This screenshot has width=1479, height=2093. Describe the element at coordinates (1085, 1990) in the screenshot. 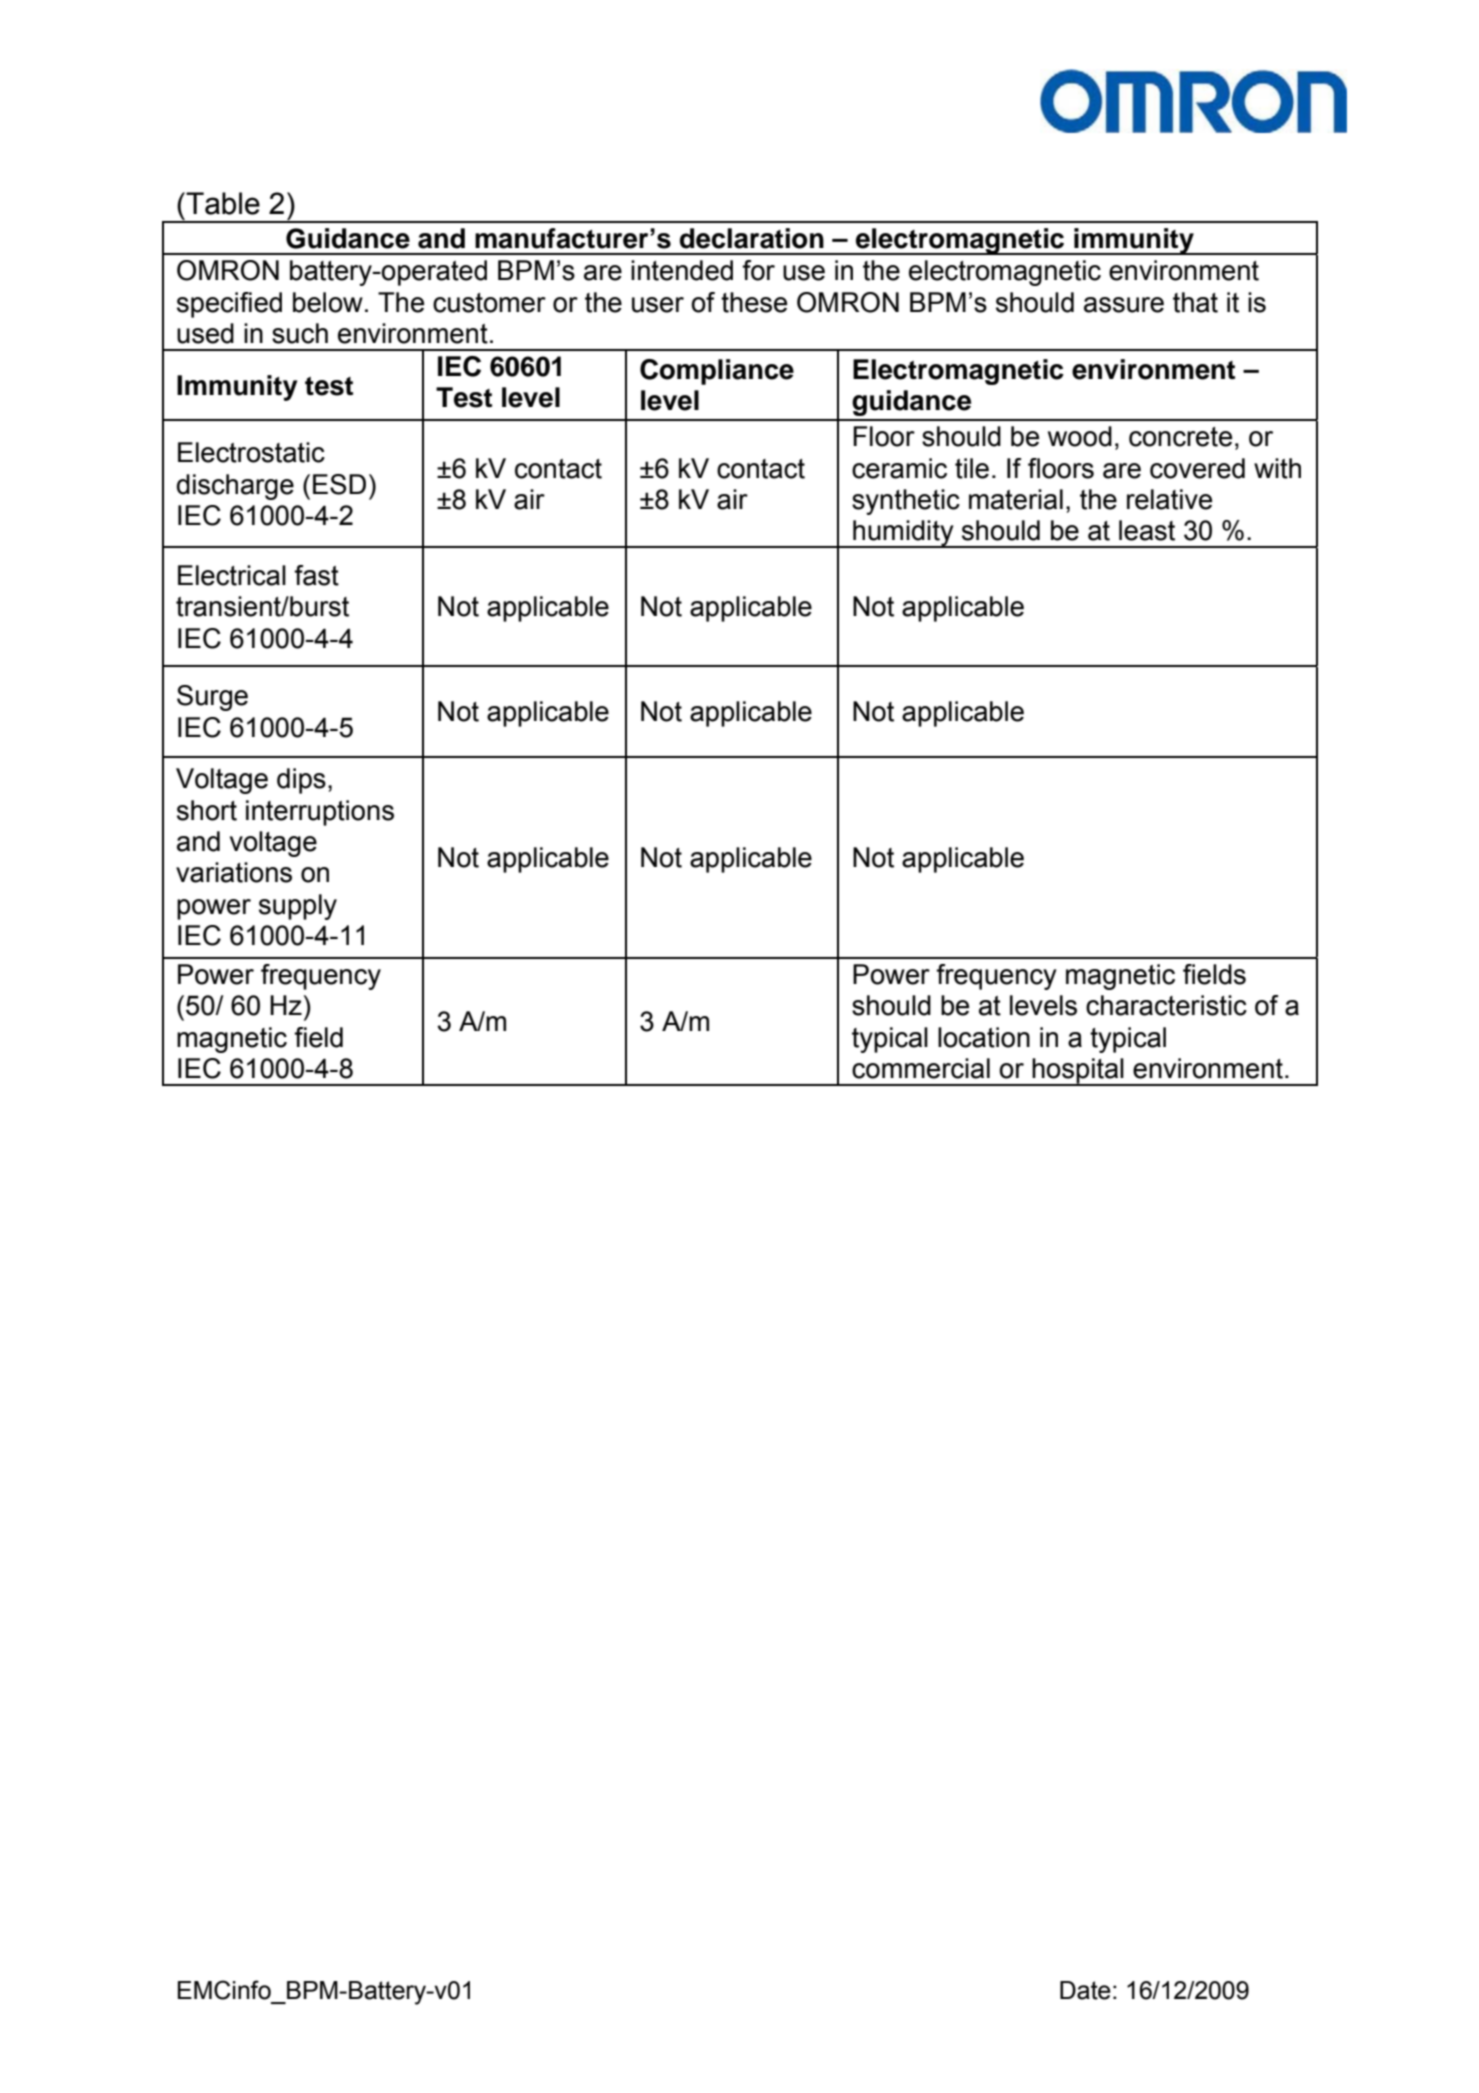

I see `Date` at that location.
